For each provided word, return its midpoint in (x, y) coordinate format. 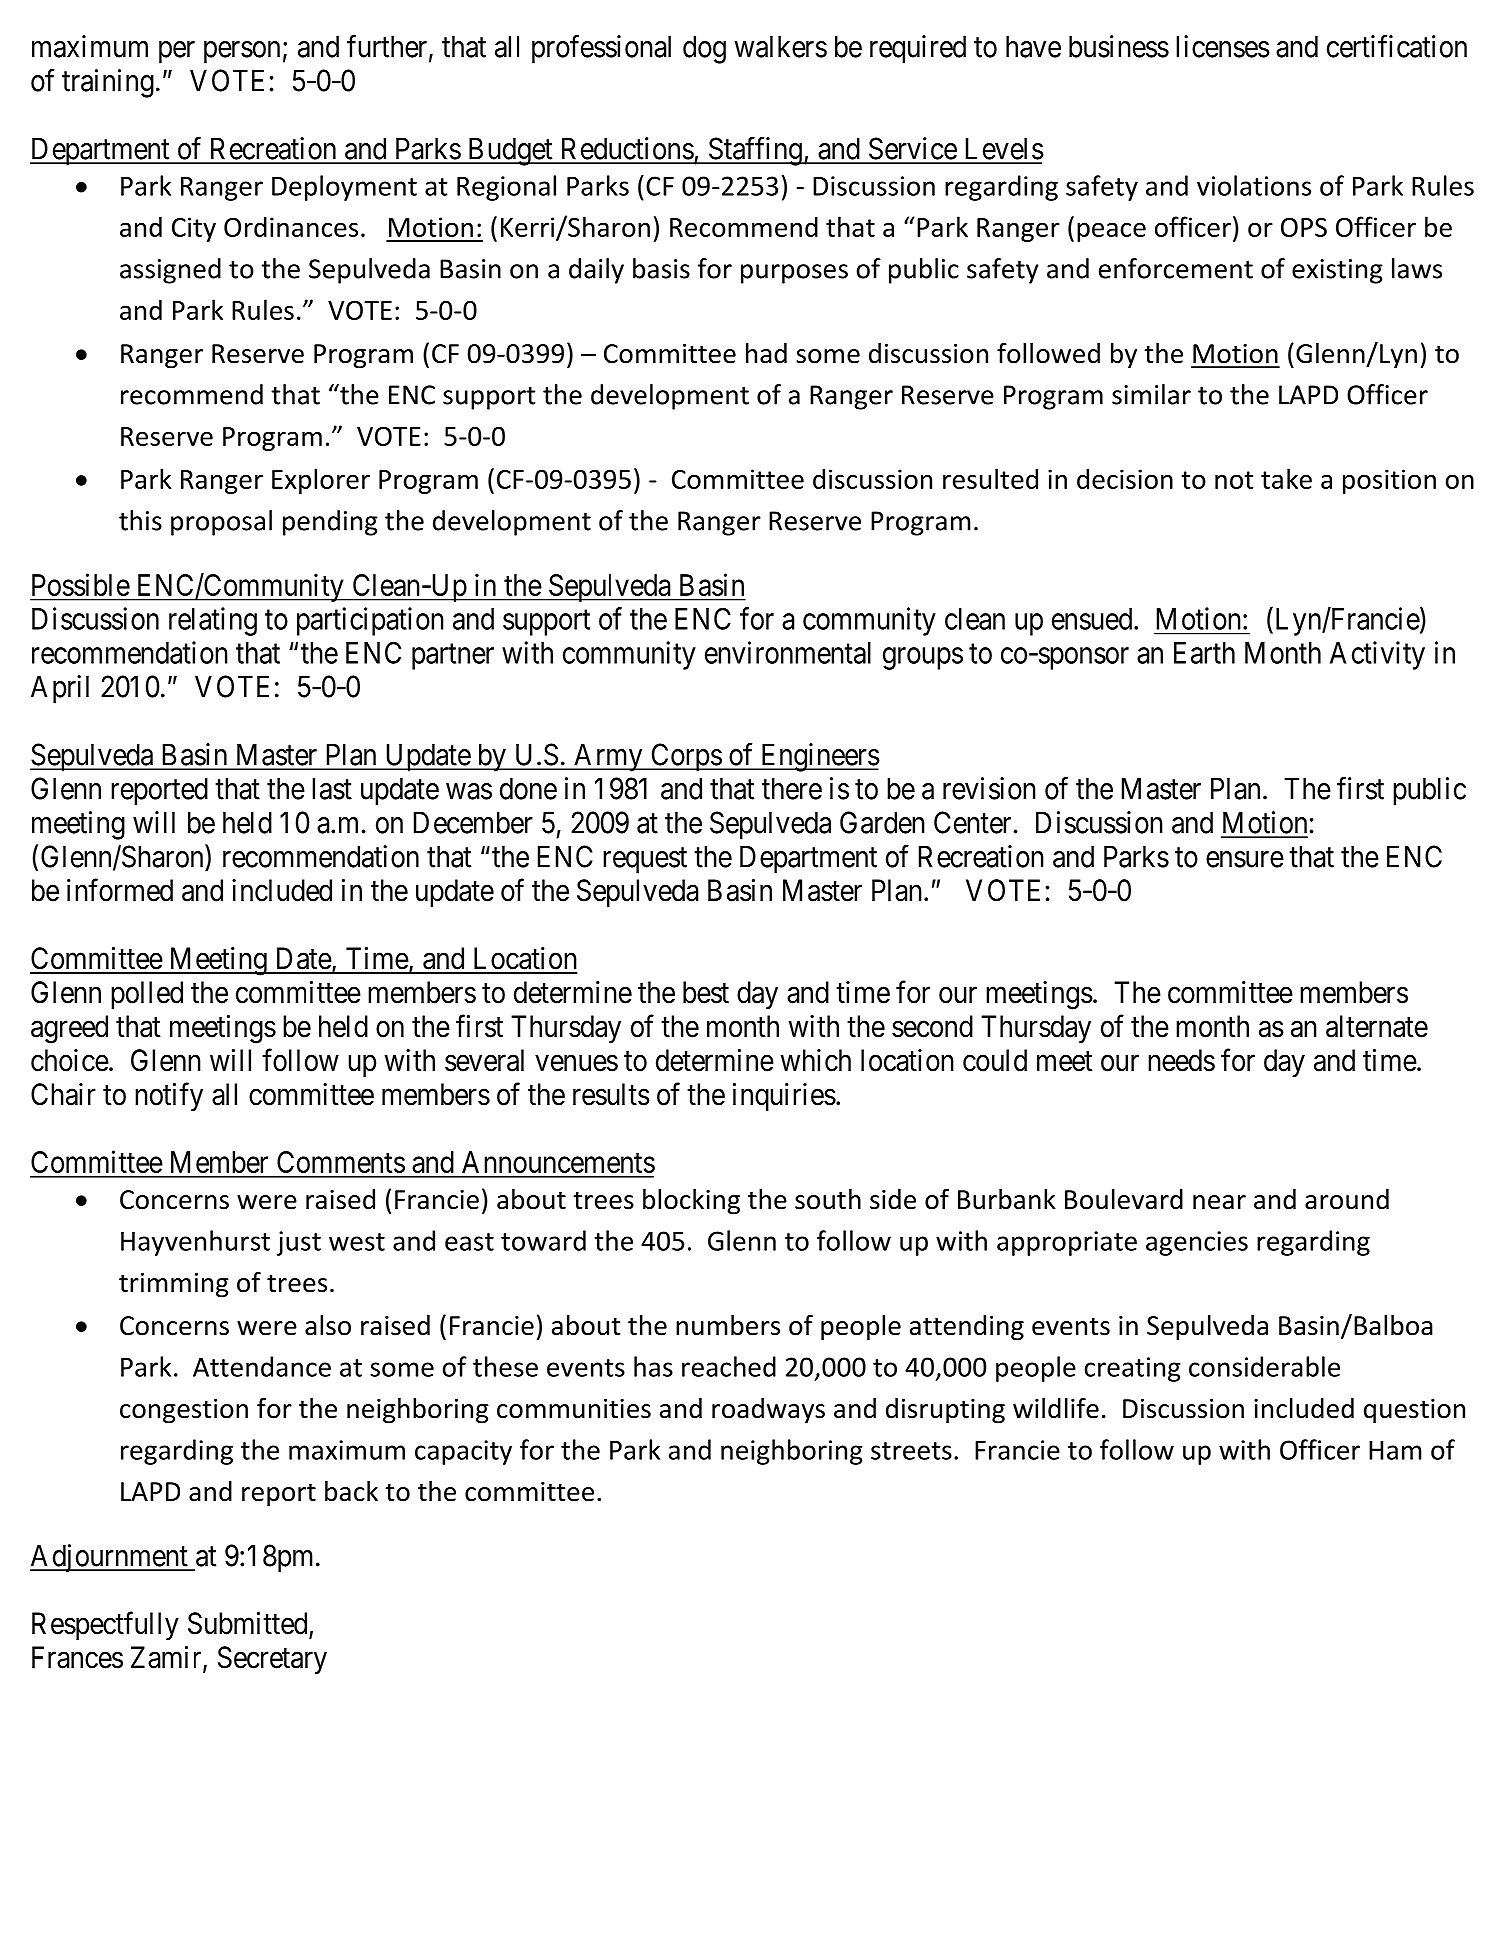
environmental (788, 652)
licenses (1223, 46)
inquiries (784, 1097)
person (242, 52)
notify (169, 1096)
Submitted (249, 1624)
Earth (1204, 653)
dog (704, 49)
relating (213, 621)
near (1219, 1202)
